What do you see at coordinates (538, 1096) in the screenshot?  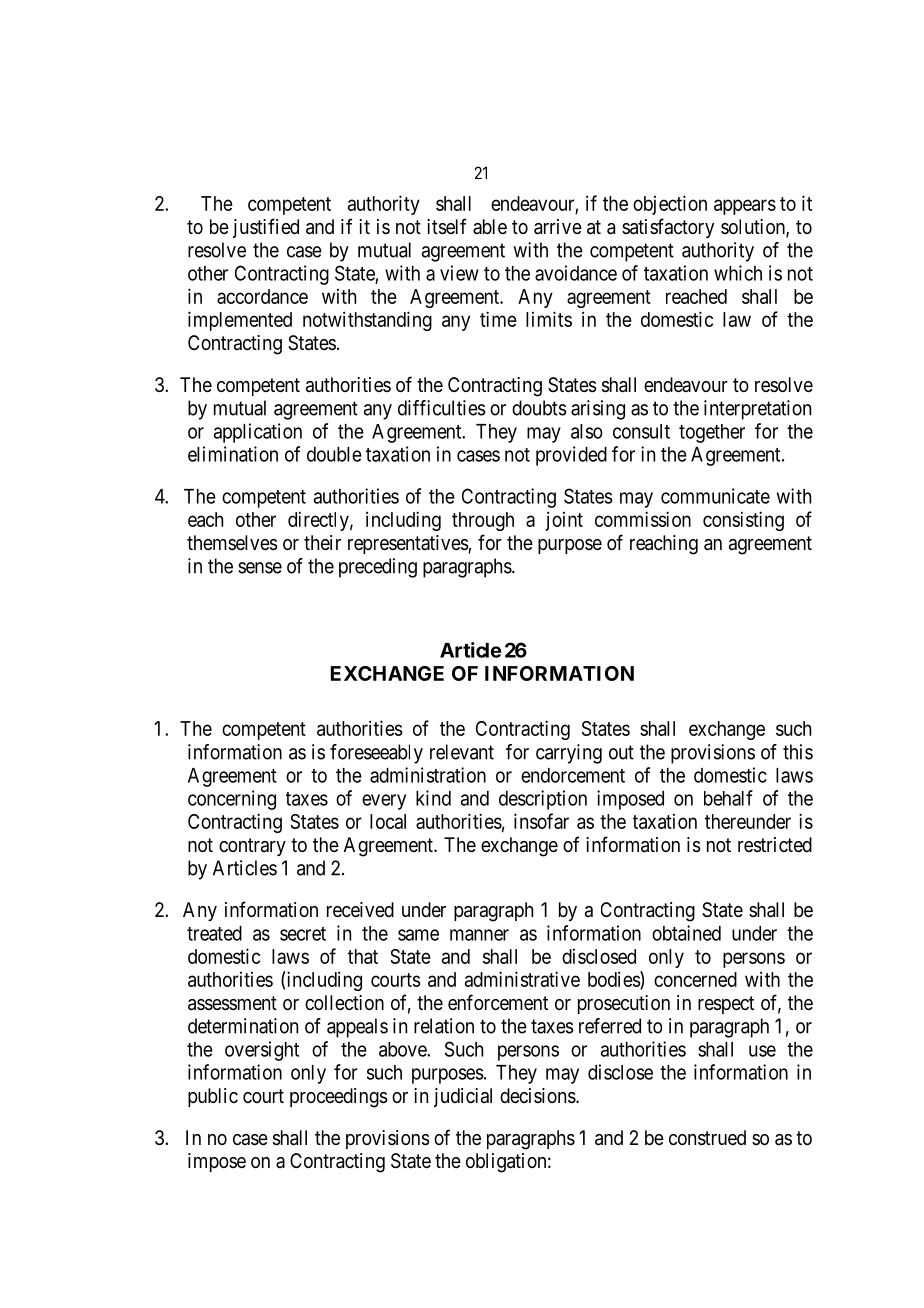 I see `decisions` at bounding box center [538, 1096].
